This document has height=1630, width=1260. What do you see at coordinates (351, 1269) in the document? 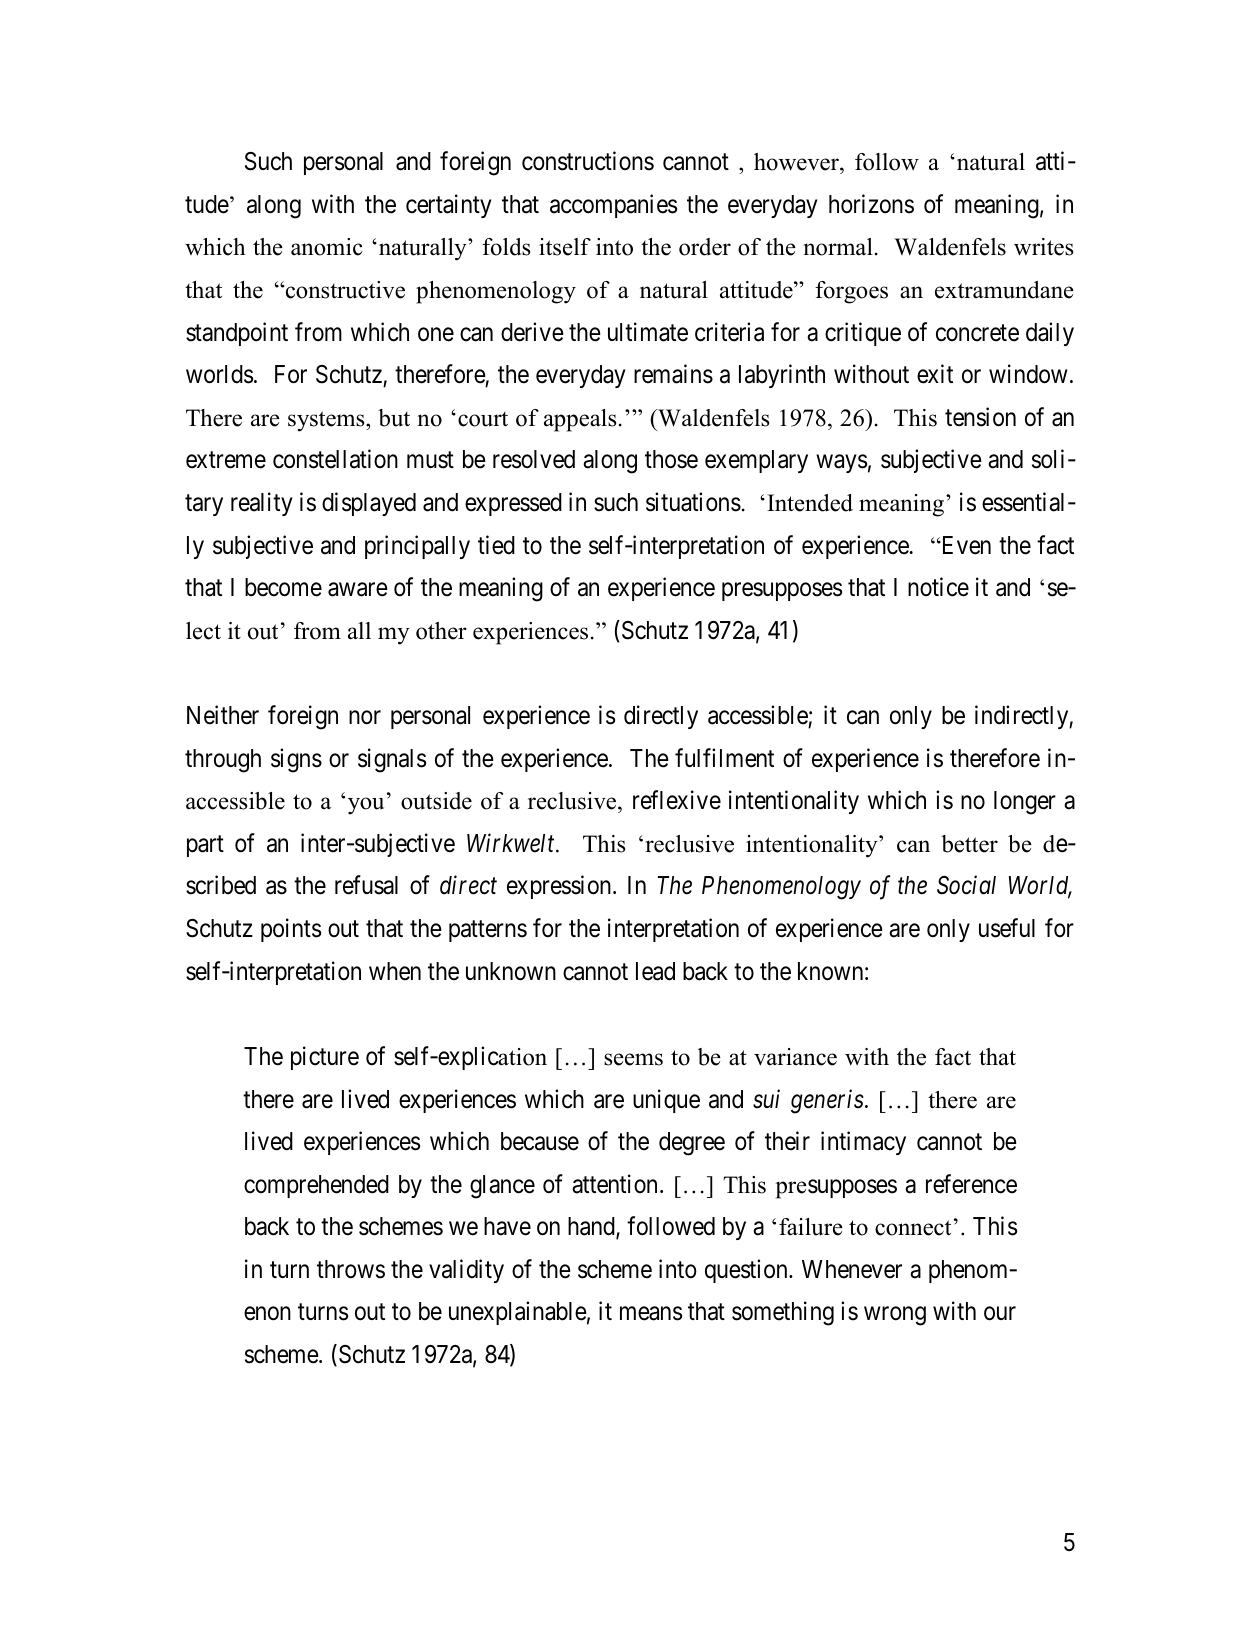
I see `throws` at bounding box center [351, 1269].
